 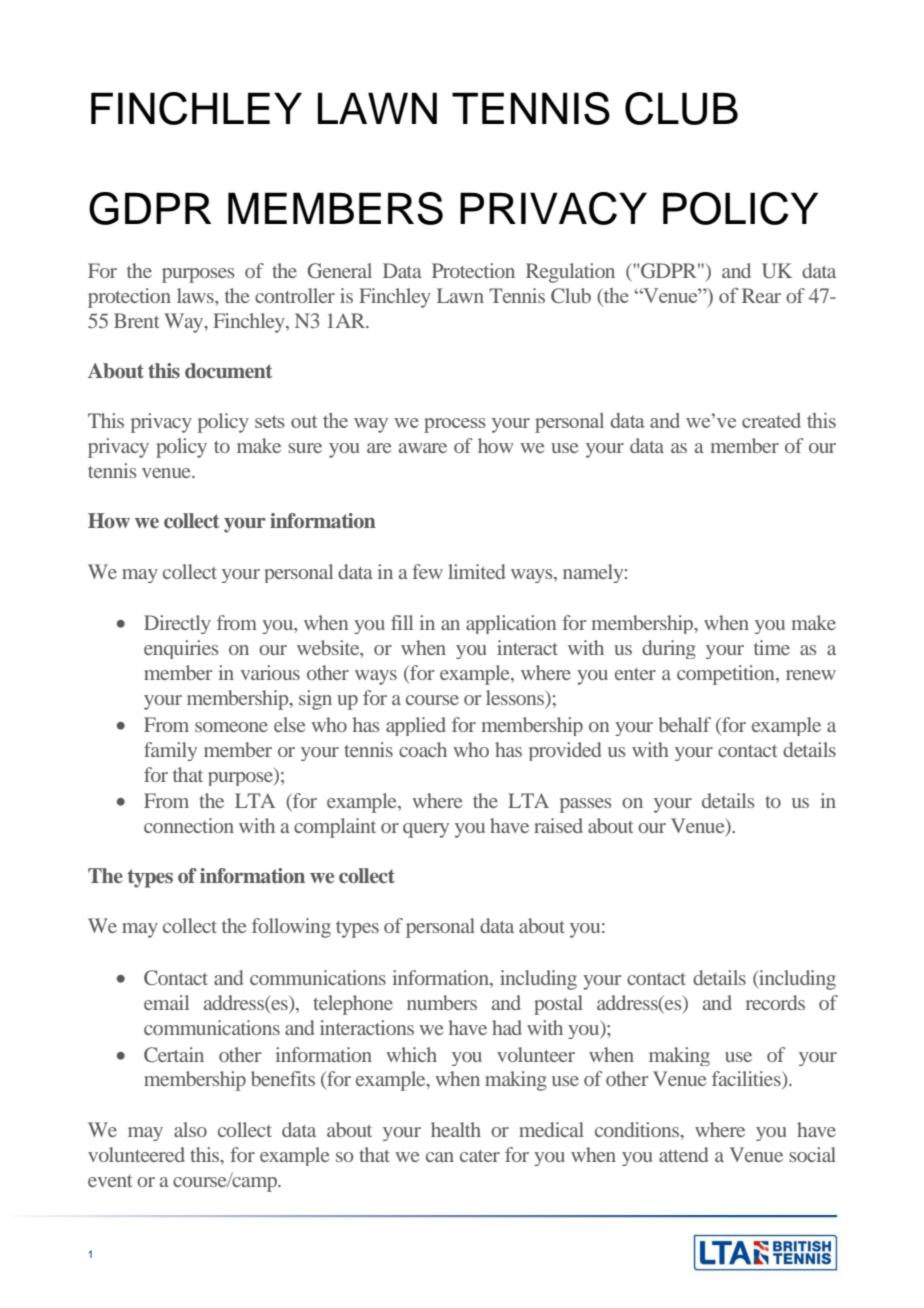 I want to click on records, so click(x=775, y=1002).
